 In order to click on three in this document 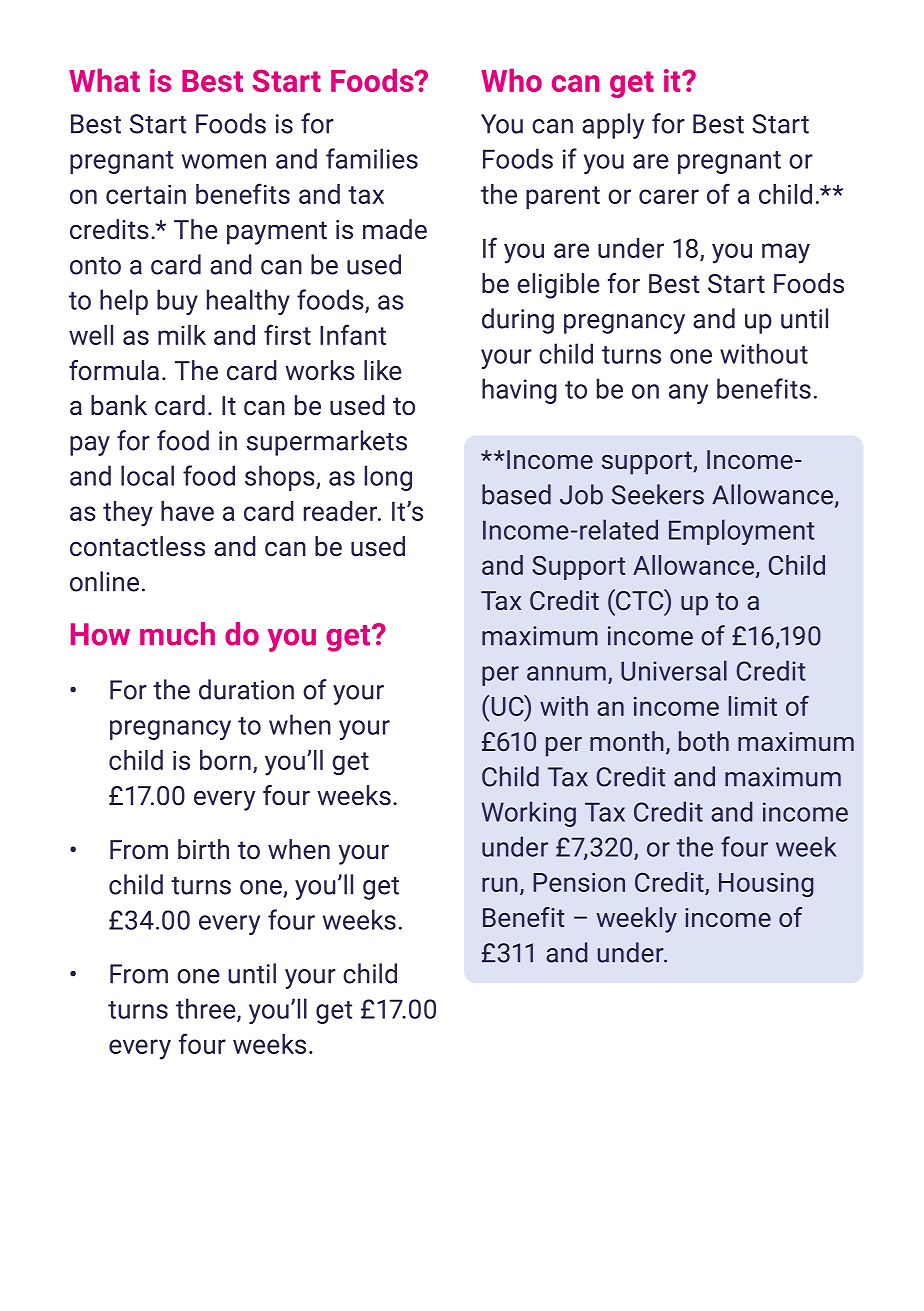, I will do `click(207, 1009)`.
